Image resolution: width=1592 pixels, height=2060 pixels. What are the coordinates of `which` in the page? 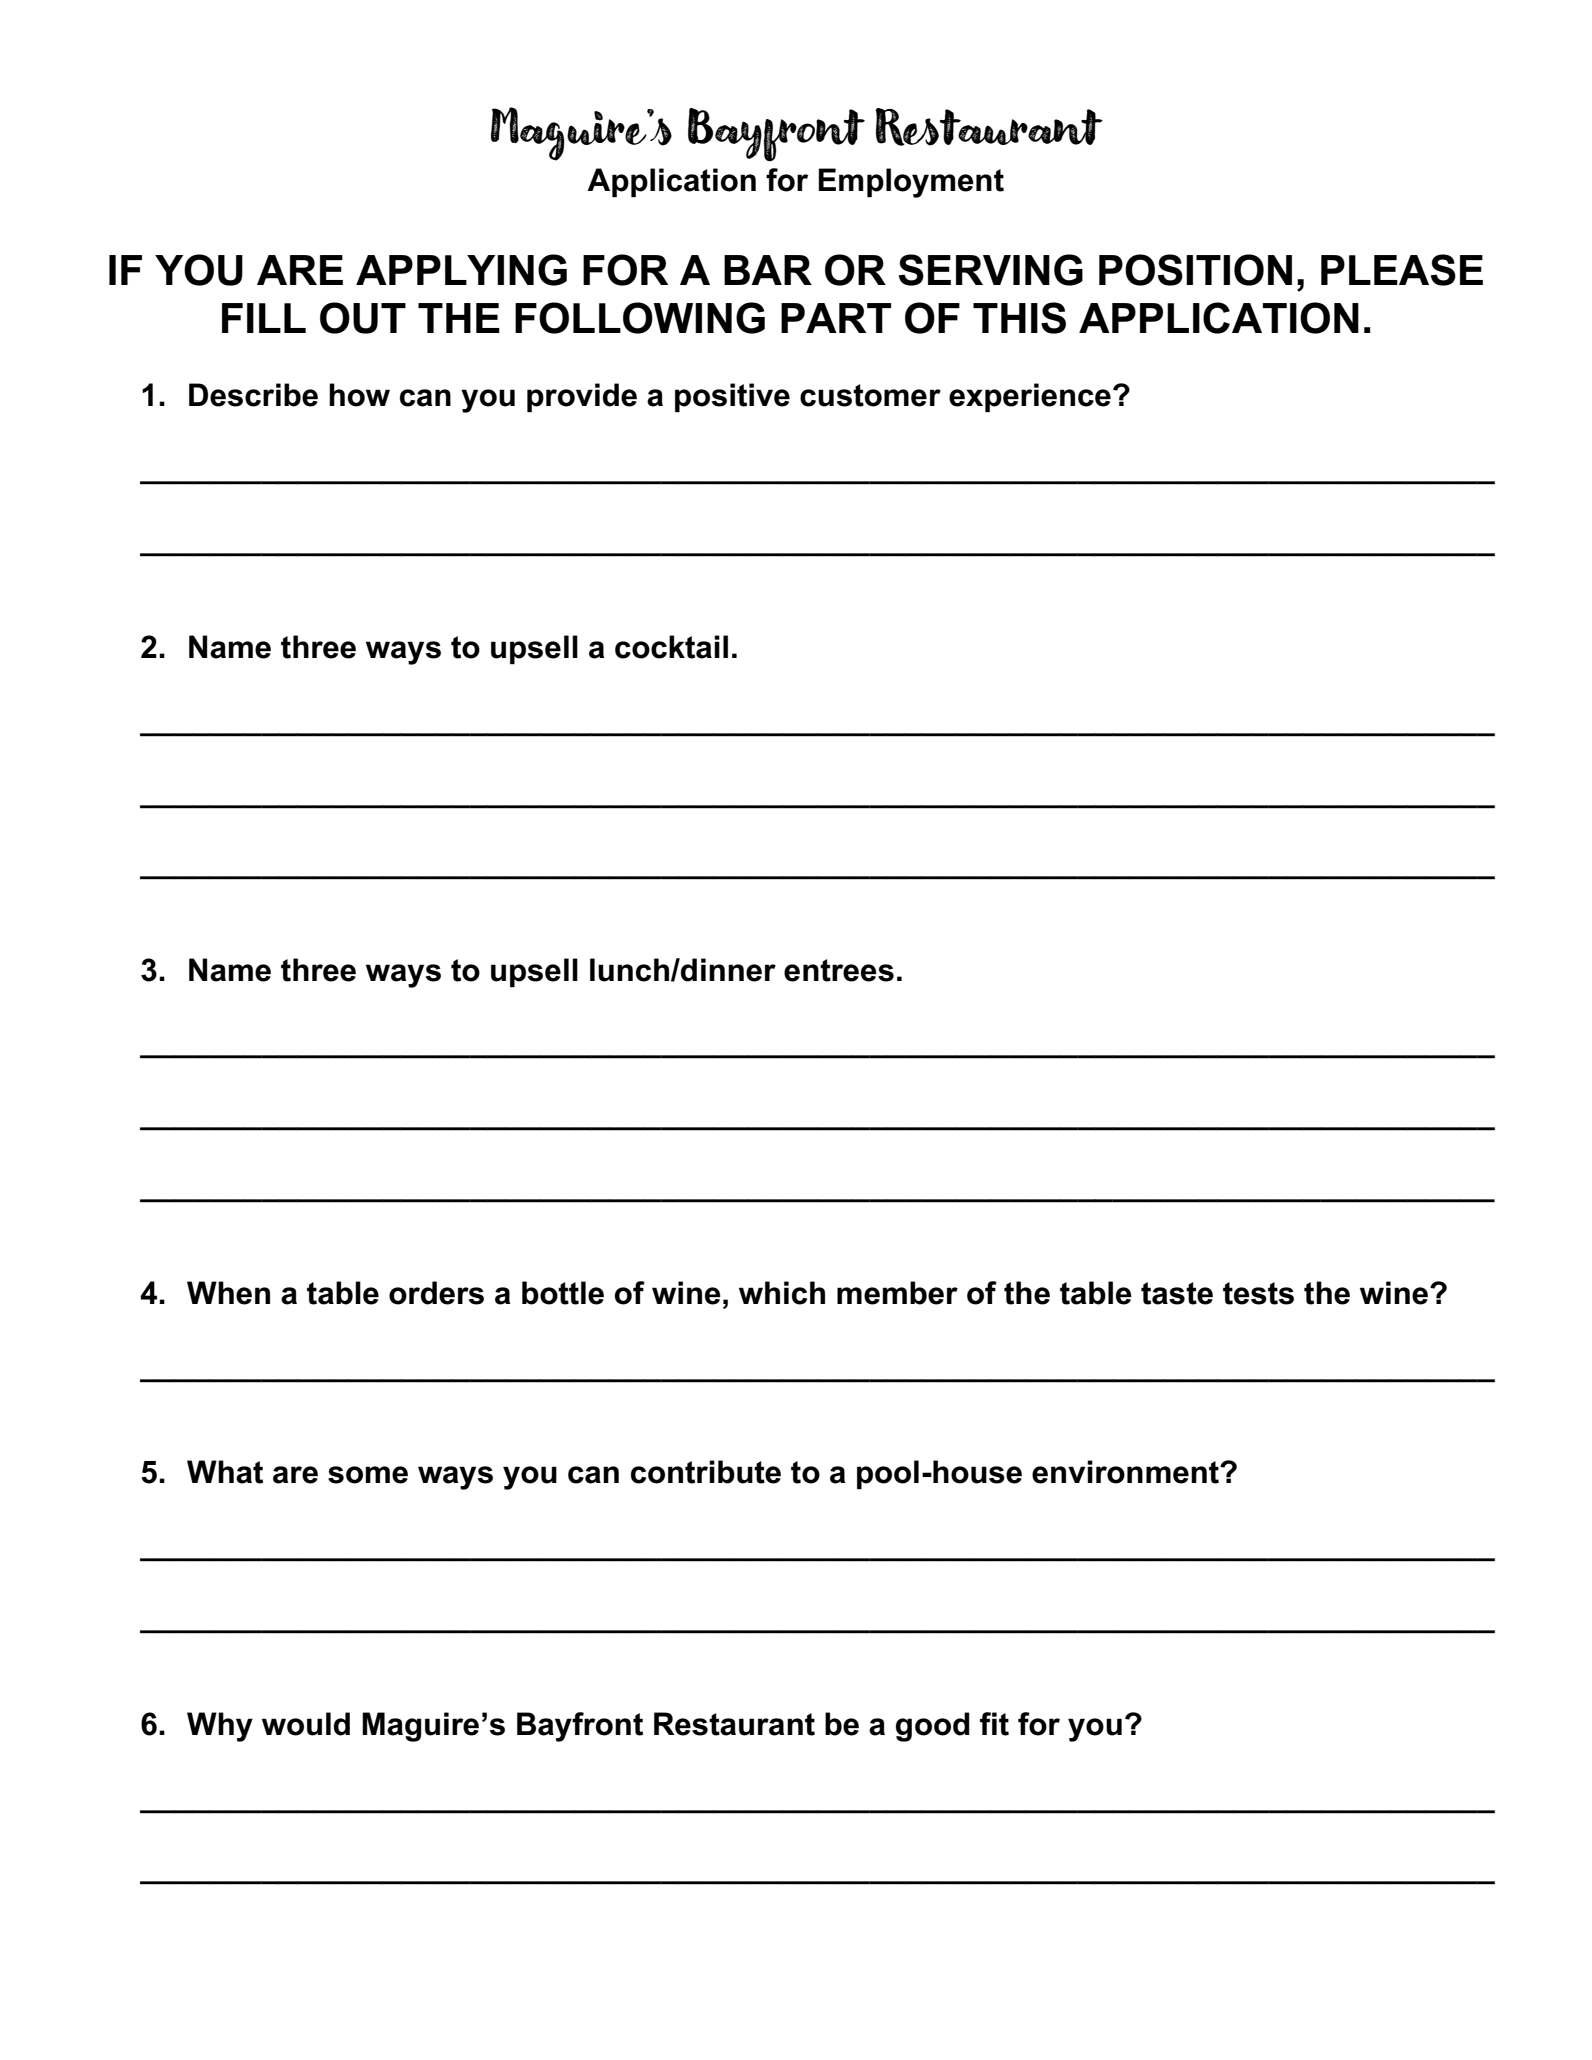 It's located at (782, 1293).
